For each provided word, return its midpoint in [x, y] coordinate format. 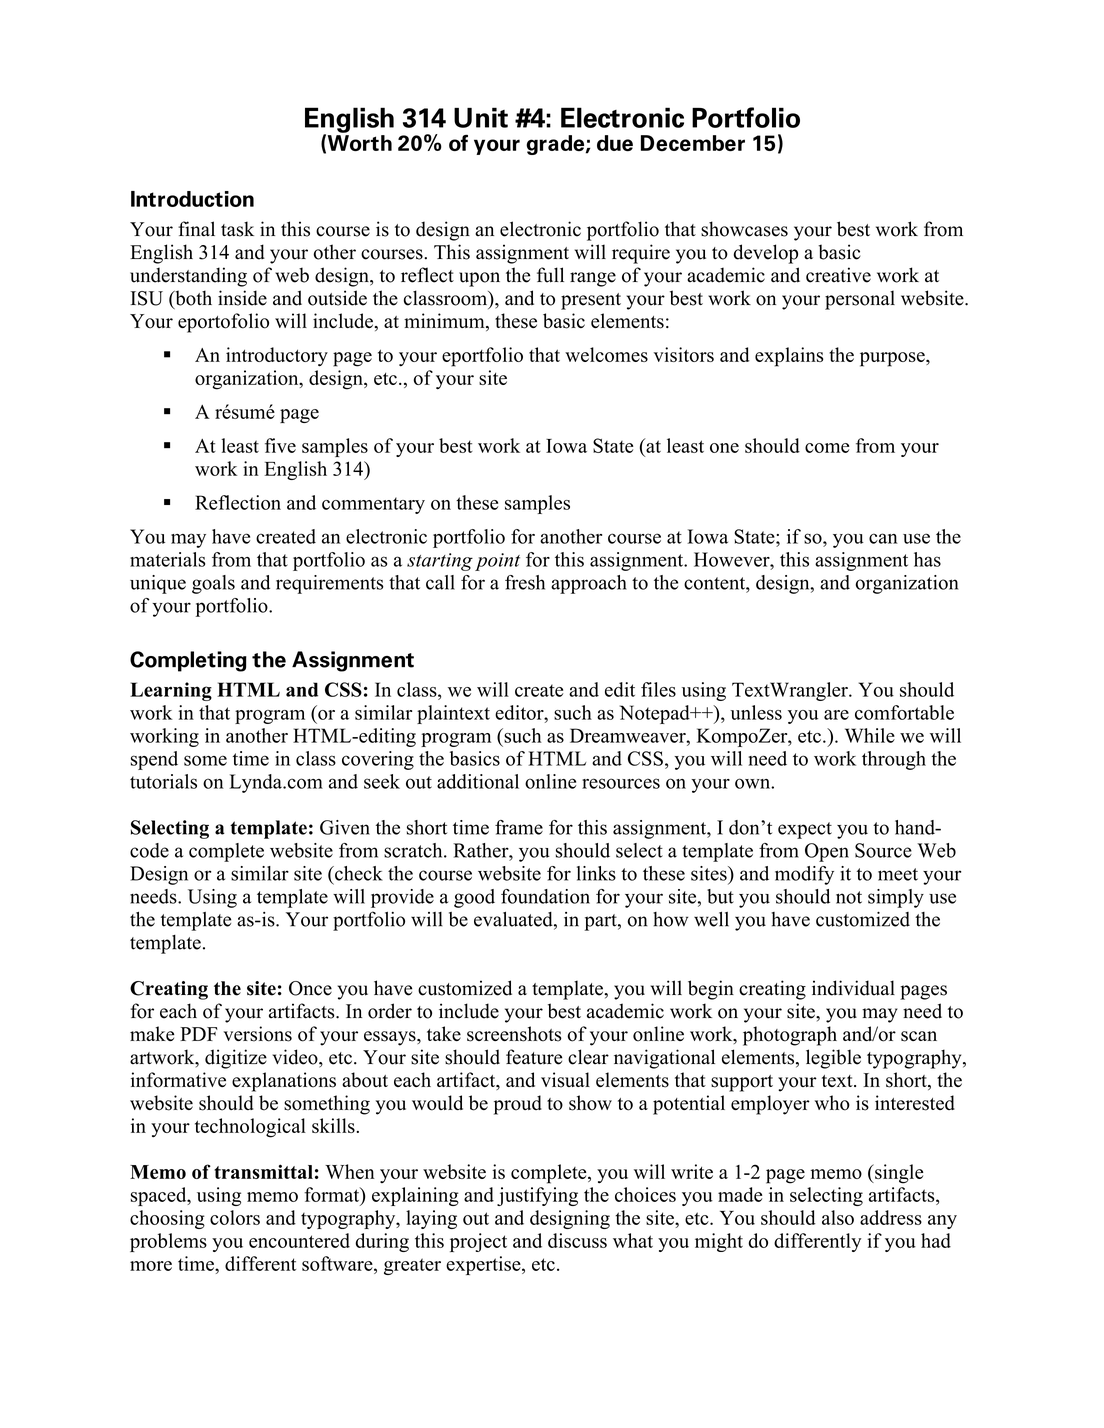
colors [235, 1217]
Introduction [192, 199]
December [693, 143]
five [280, 445]
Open [827, 852]
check [358, 873]
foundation [545, 896]
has [927, 559]
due [615, 143]
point [497, 562]
